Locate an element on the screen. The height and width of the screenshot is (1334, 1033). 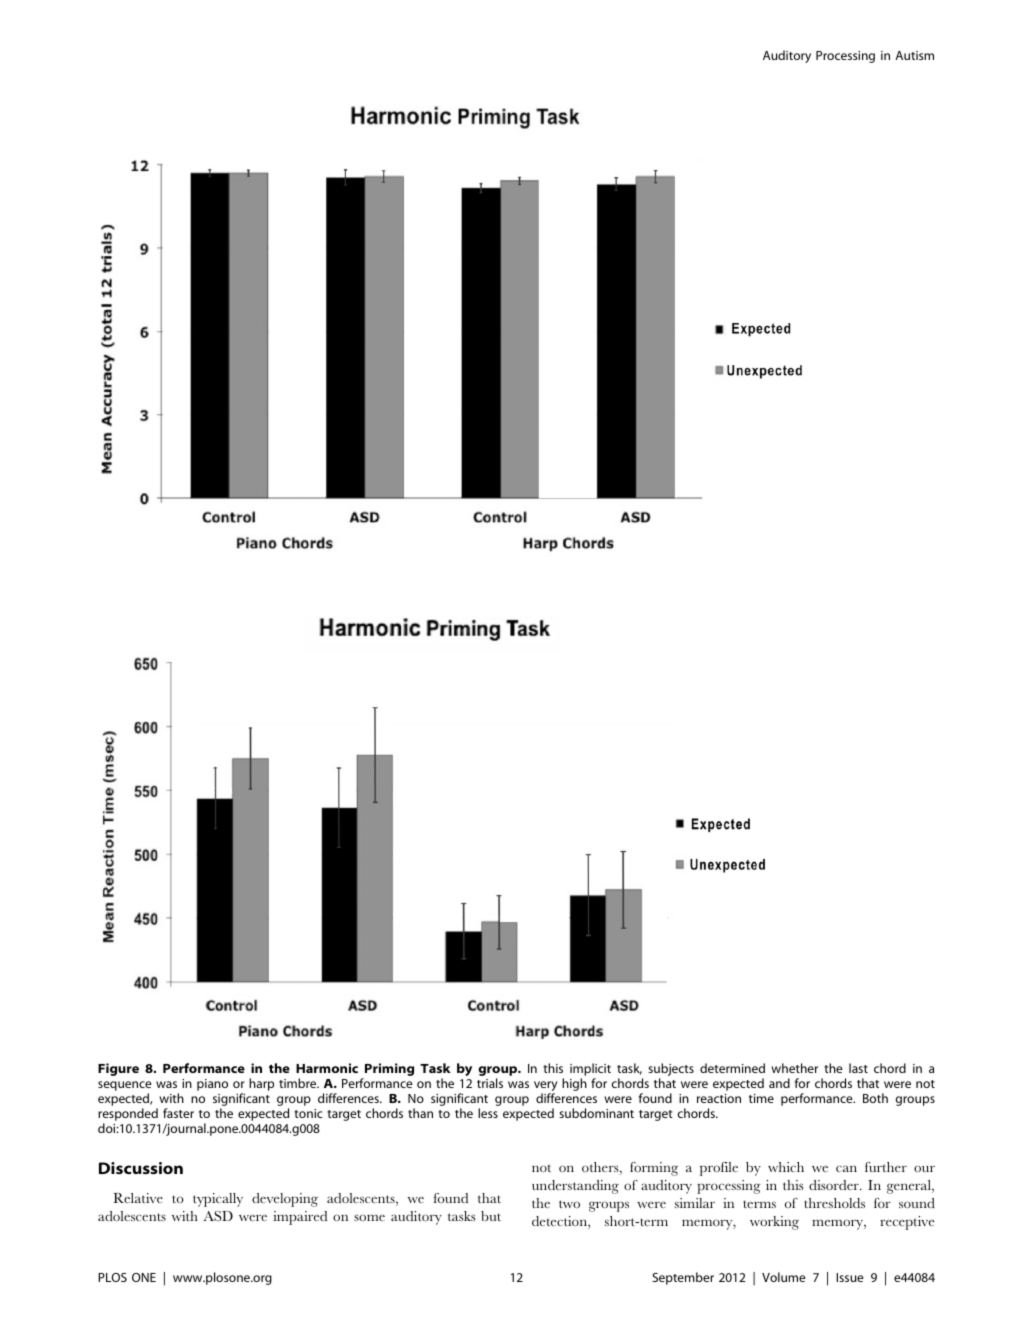
whether is located at coordinates (794, 1068).
